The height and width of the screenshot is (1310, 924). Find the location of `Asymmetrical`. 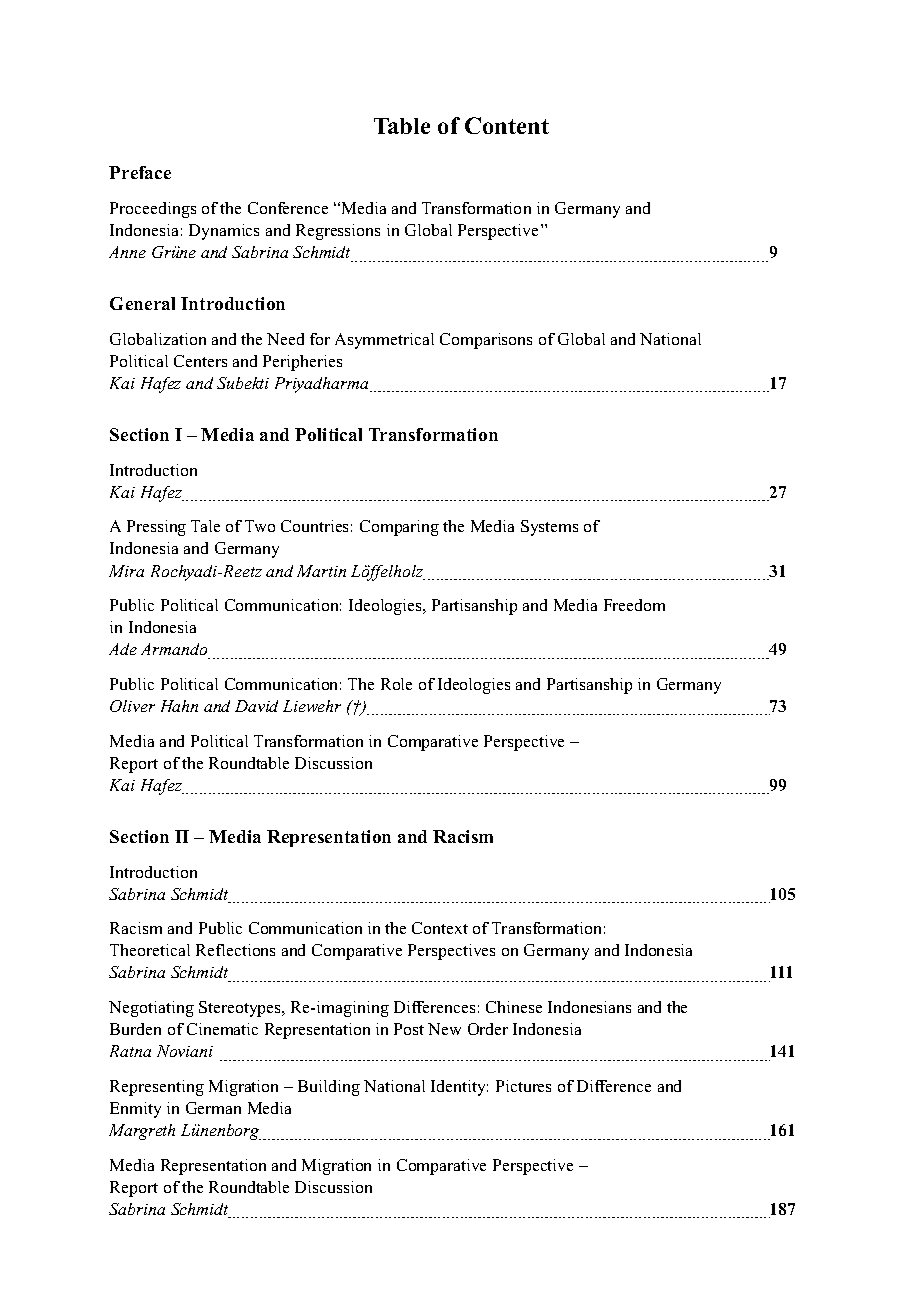

Asymmetrical is located at coordinates (384, 341).
